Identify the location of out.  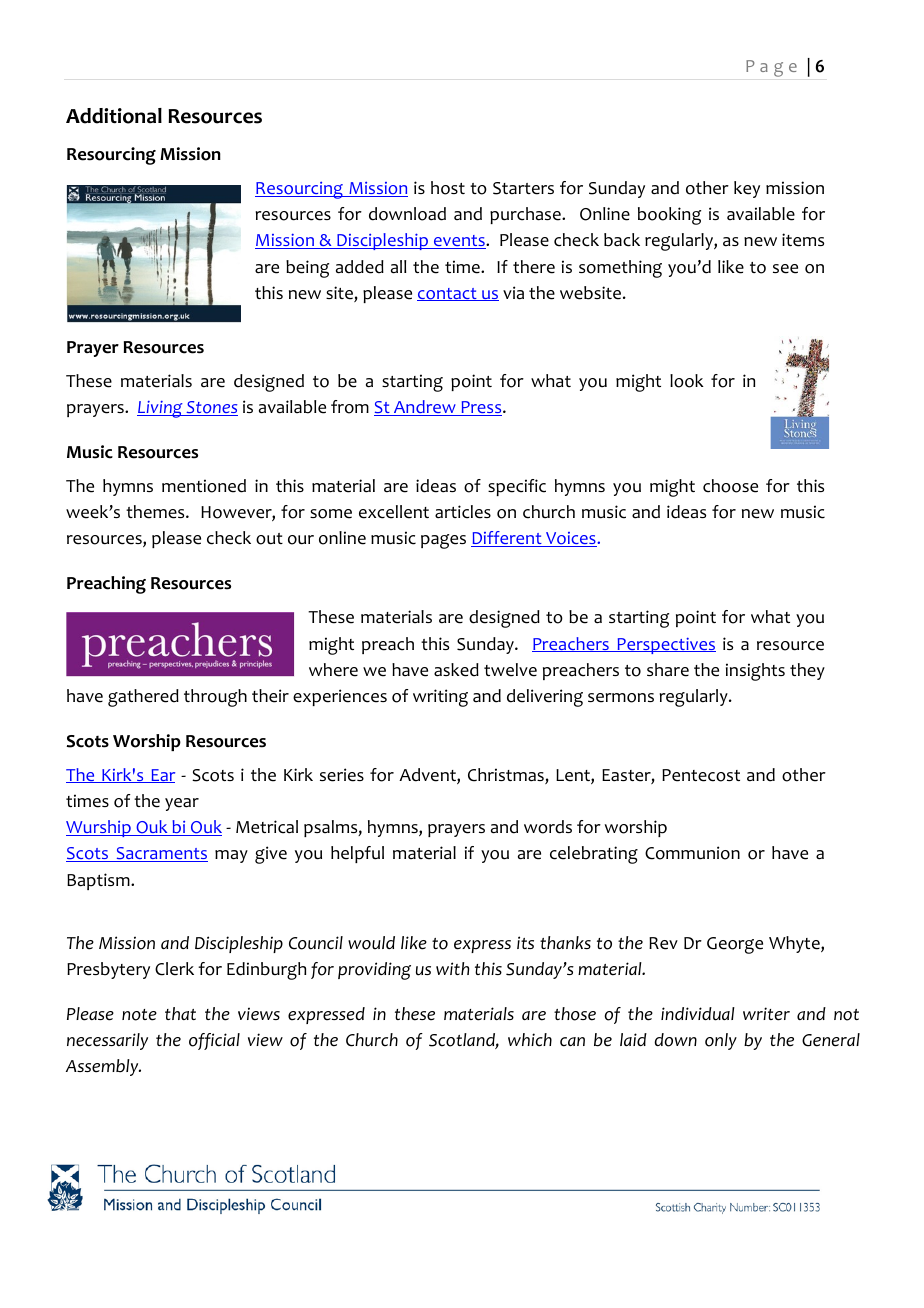
(269, 539).
